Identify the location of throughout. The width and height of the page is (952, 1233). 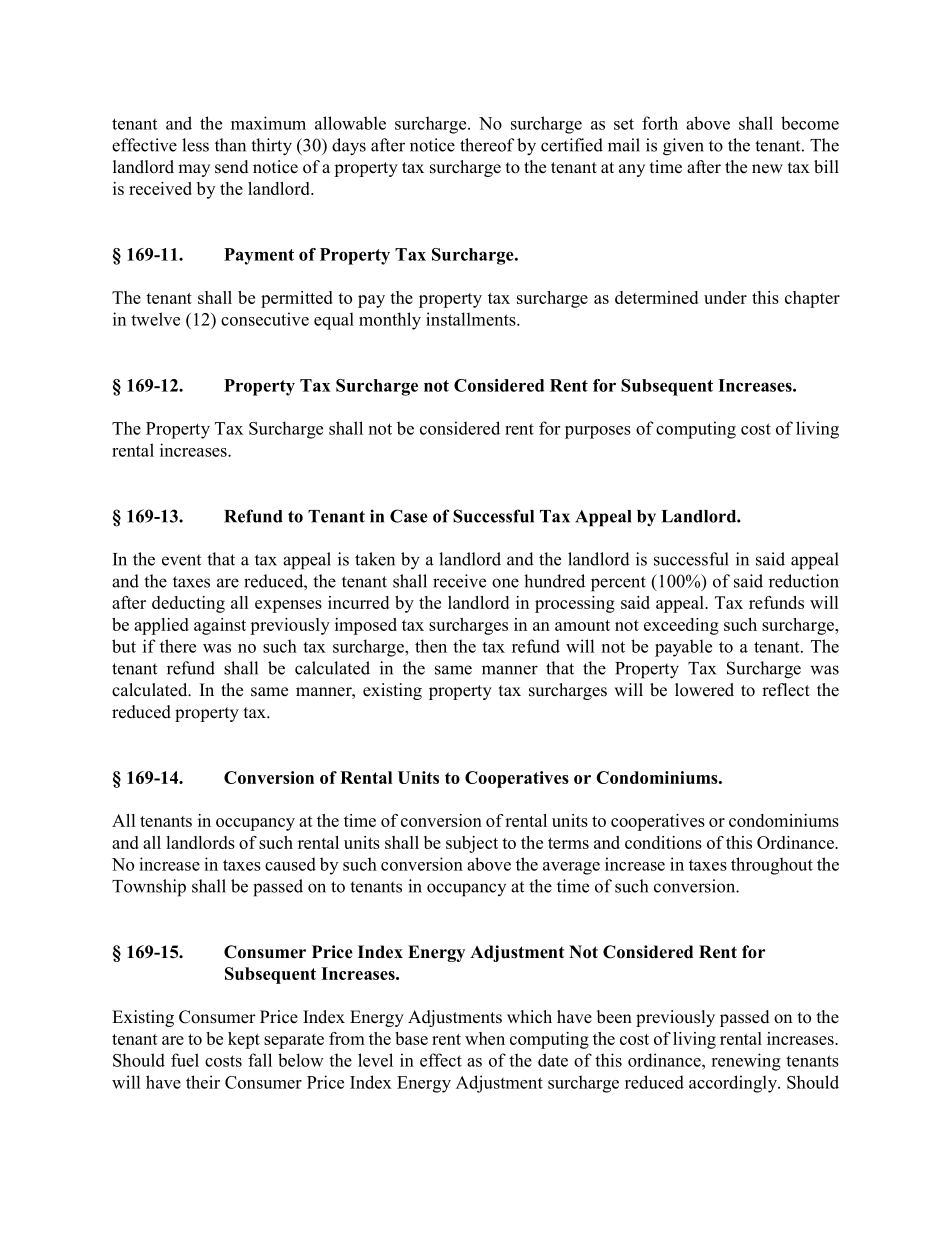
(772, 866).
